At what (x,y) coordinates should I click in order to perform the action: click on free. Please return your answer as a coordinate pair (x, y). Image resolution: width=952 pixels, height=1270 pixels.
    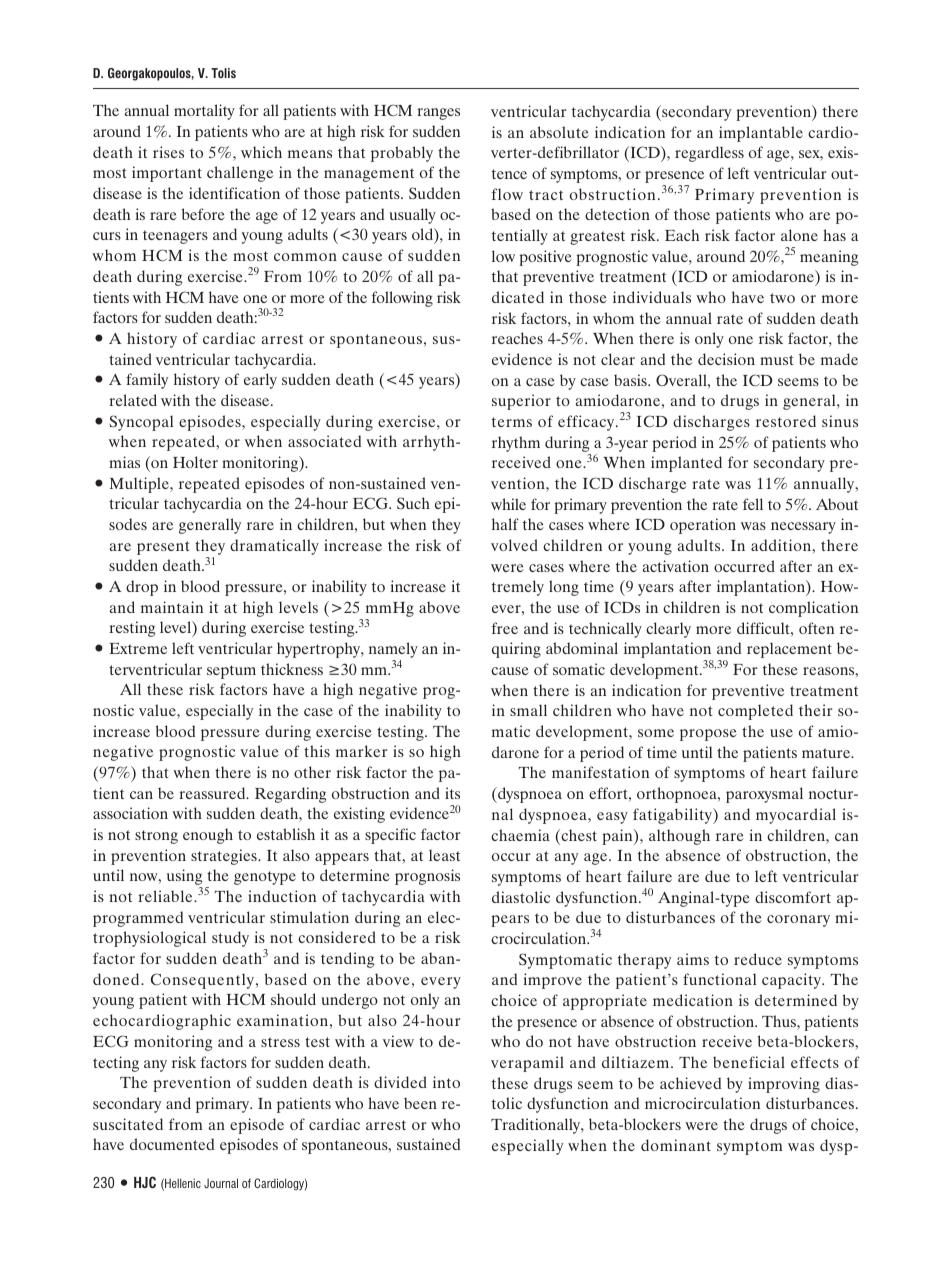
    Looking at the image, I should click on (504, 628).
